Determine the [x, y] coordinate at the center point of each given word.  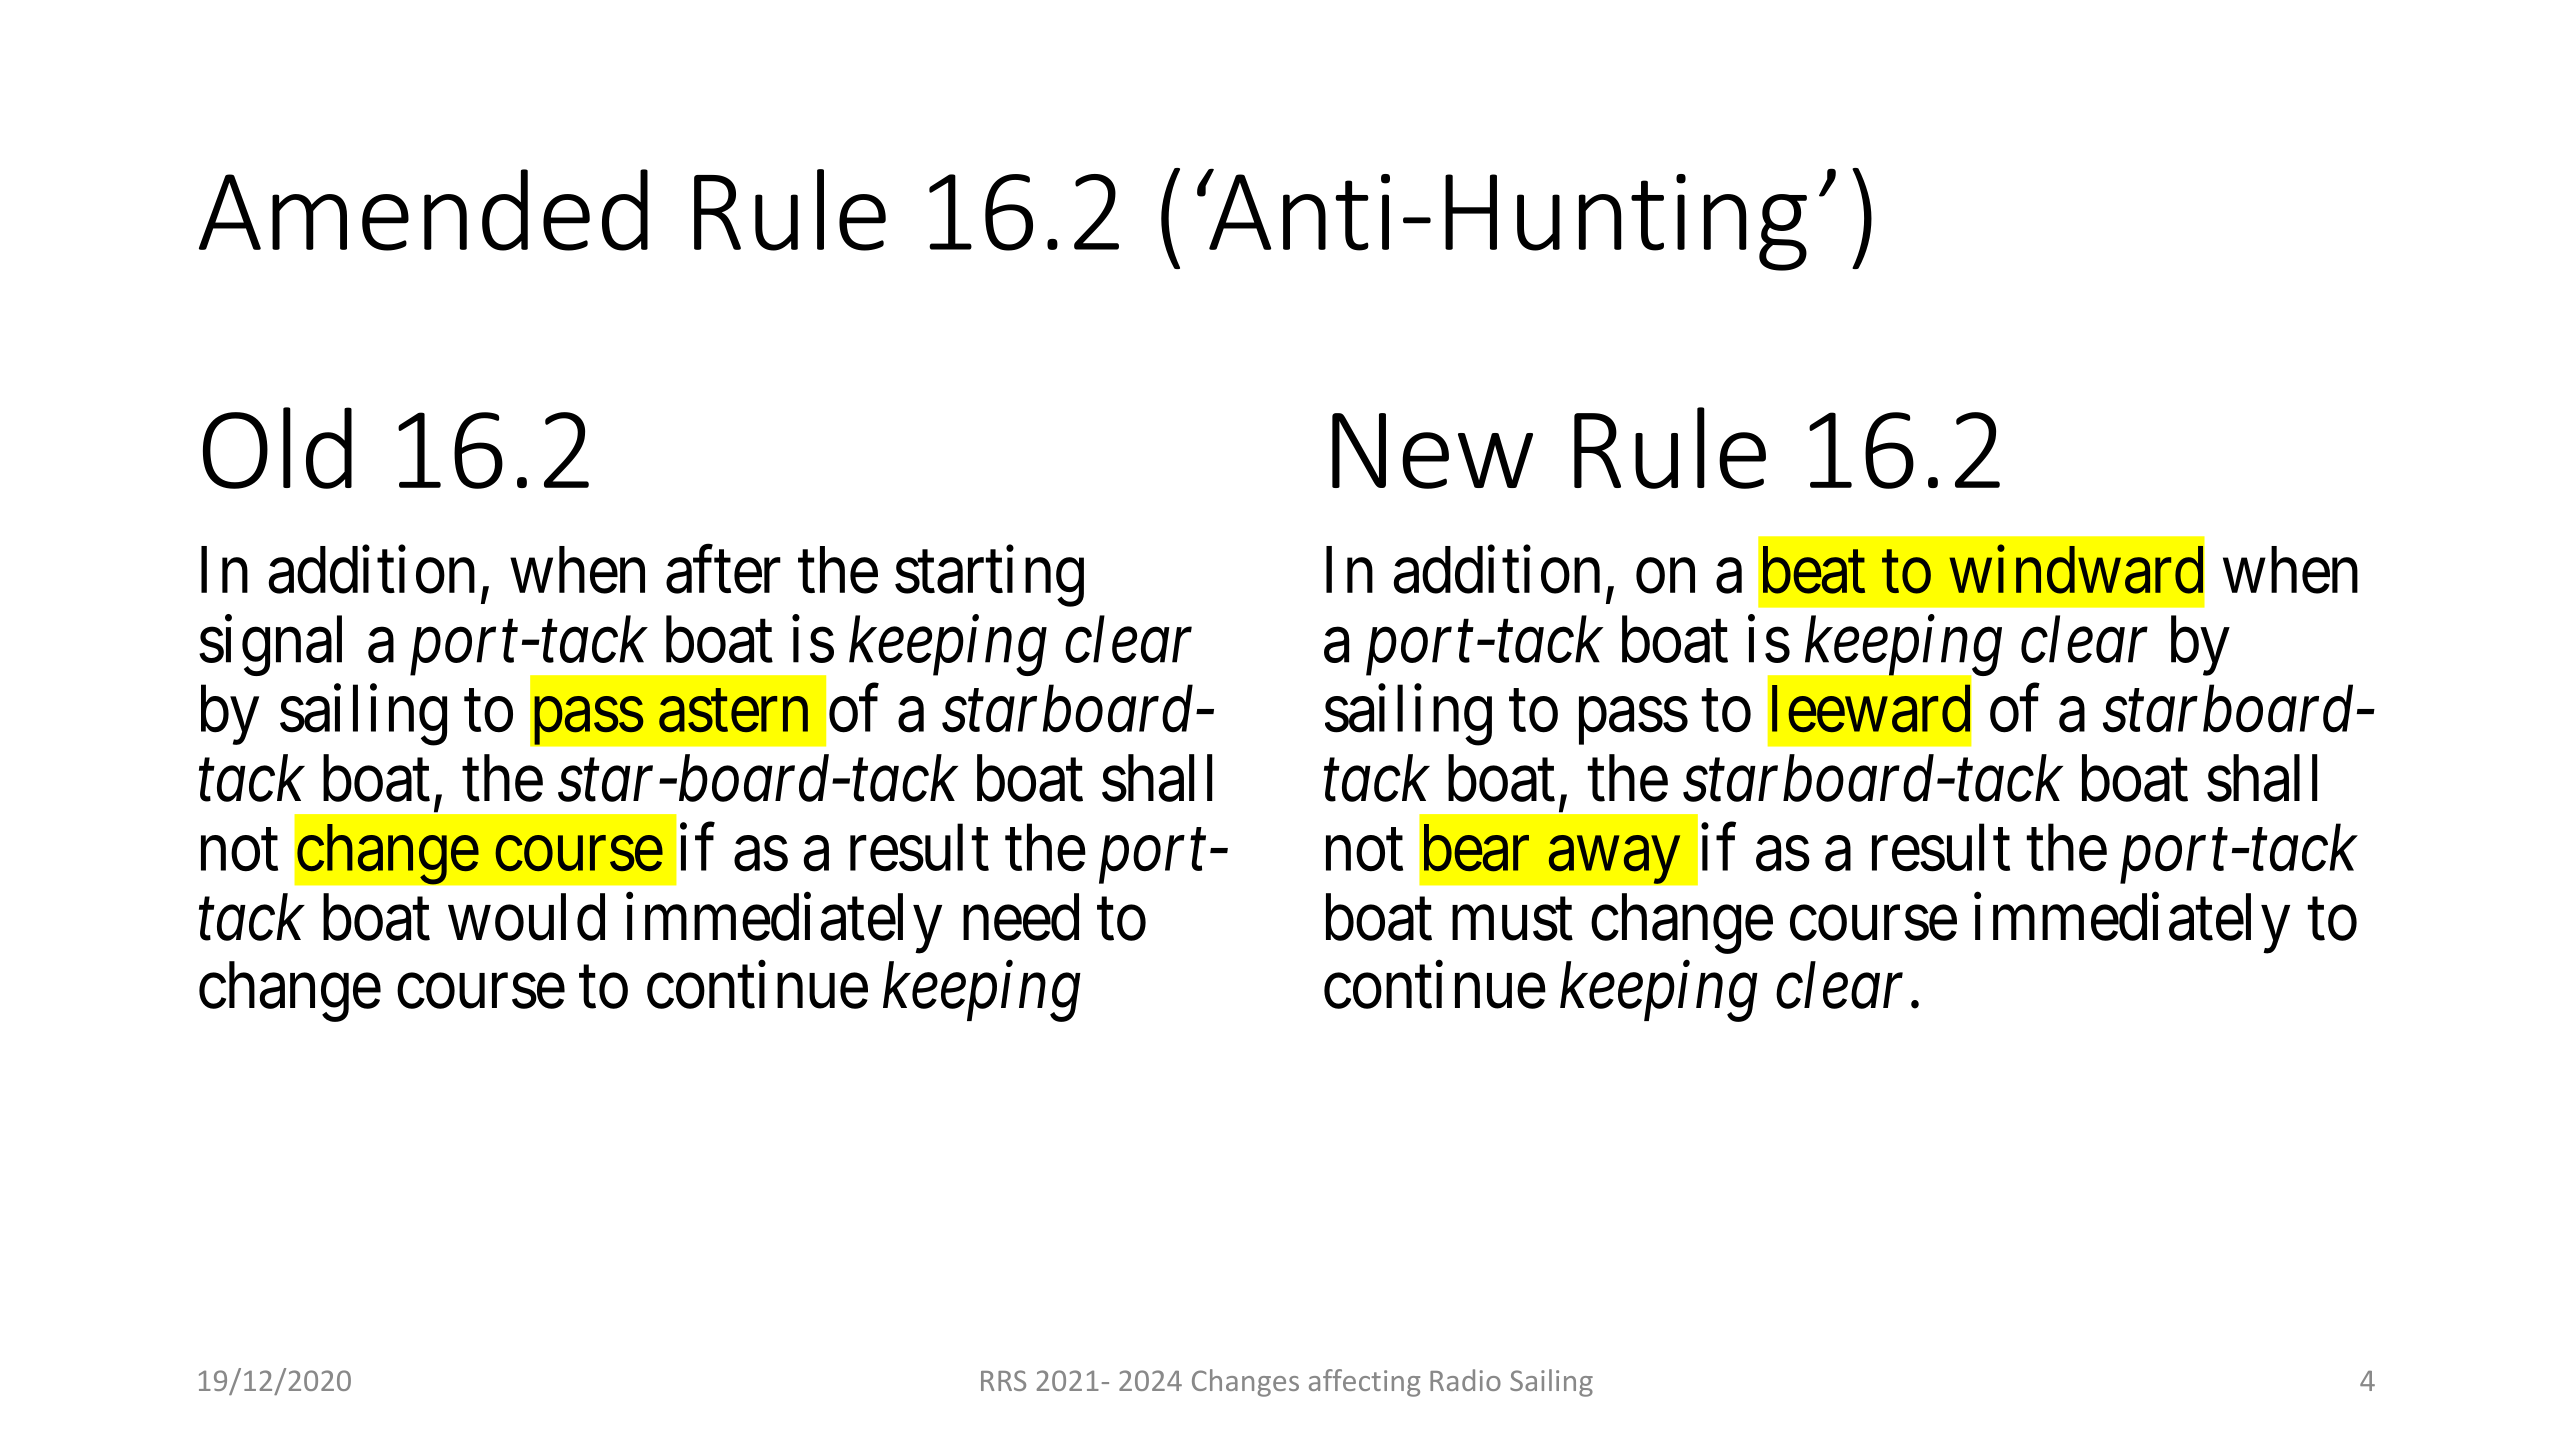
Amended [423, 210]
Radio [1465, 1380]
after [723, 570]
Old [277, 448]
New [1432, 451]
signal [270, 646]
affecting [1364, 1383]
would [526, 917]
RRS [1003, 1380]
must [1512, 920]
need [1021, 917]
